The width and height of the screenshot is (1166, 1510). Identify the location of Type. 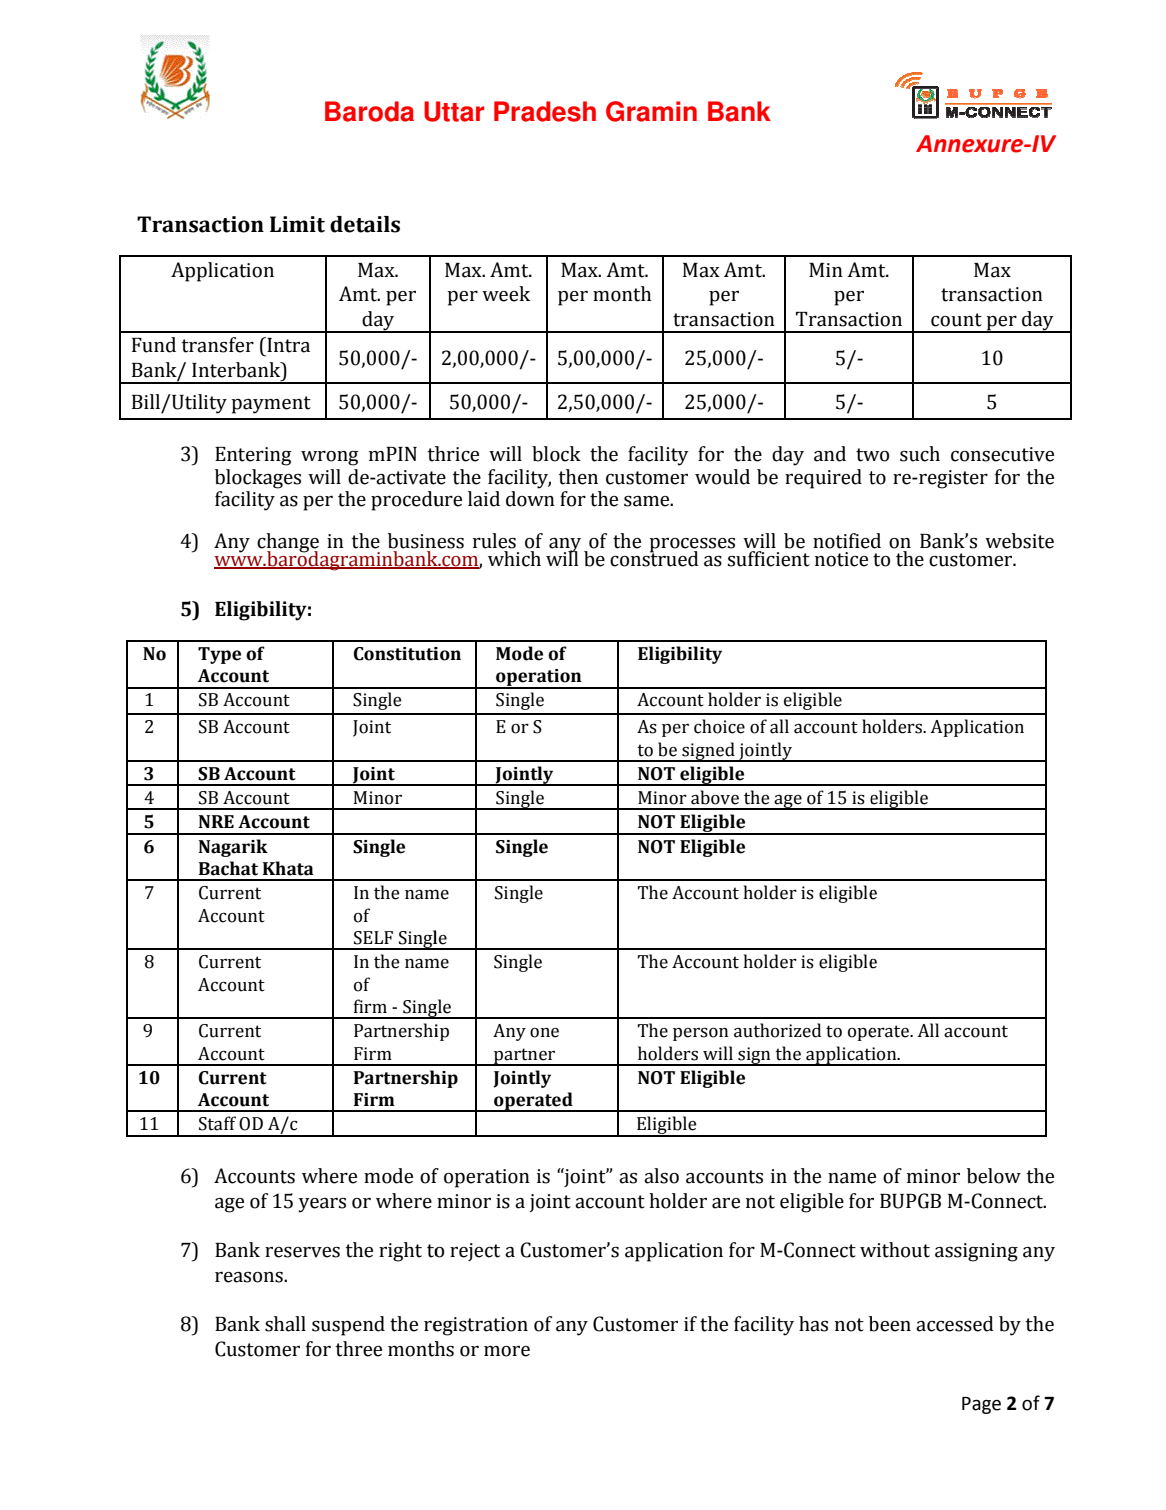
(219, 655).
